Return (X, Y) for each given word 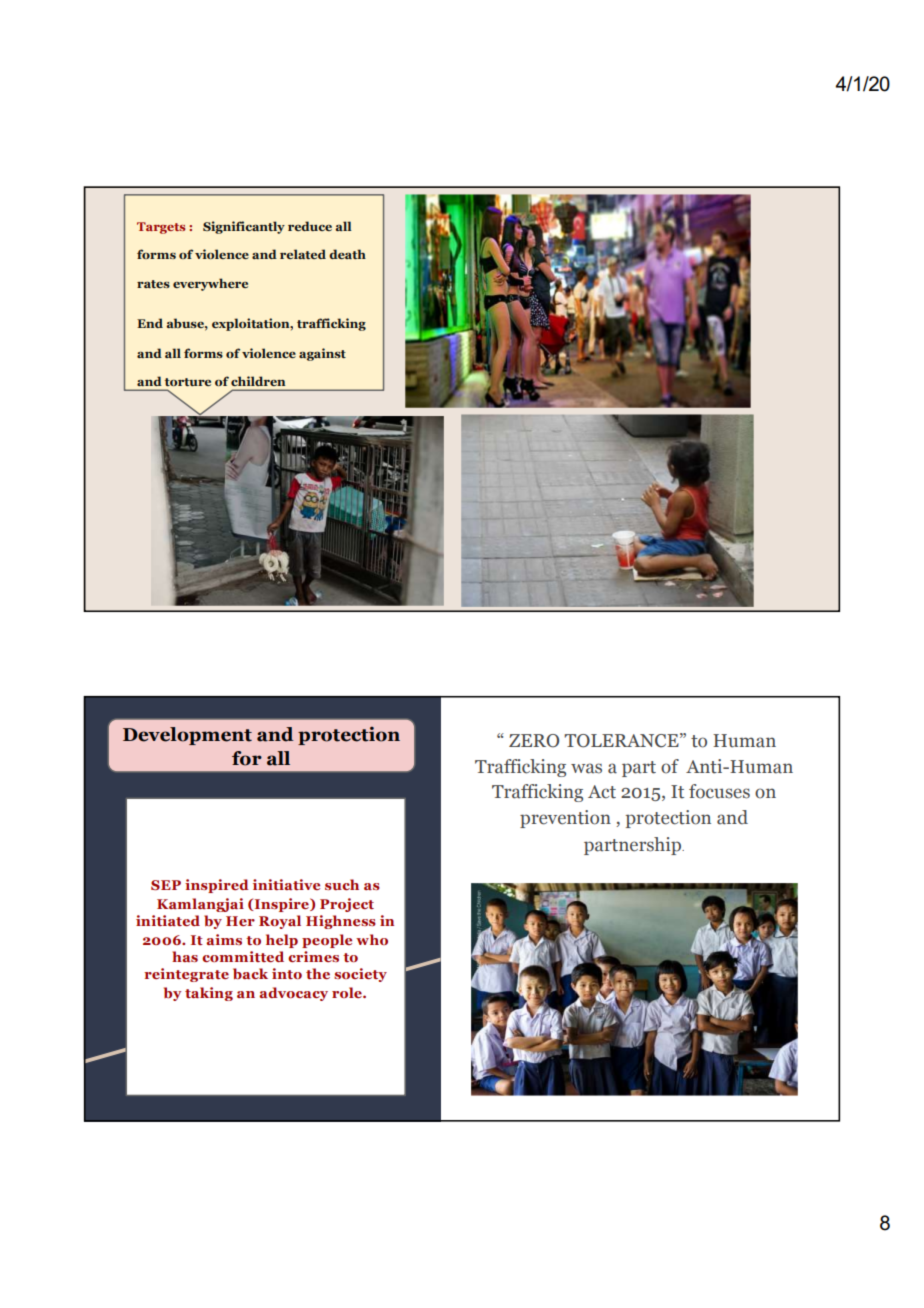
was (586, 768)
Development (187, 736)
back (250, 973)
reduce (310, 226)
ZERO (534, 741)
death (347, 254)
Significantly (244, 227)
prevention (565, 819)
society (360, 975)
